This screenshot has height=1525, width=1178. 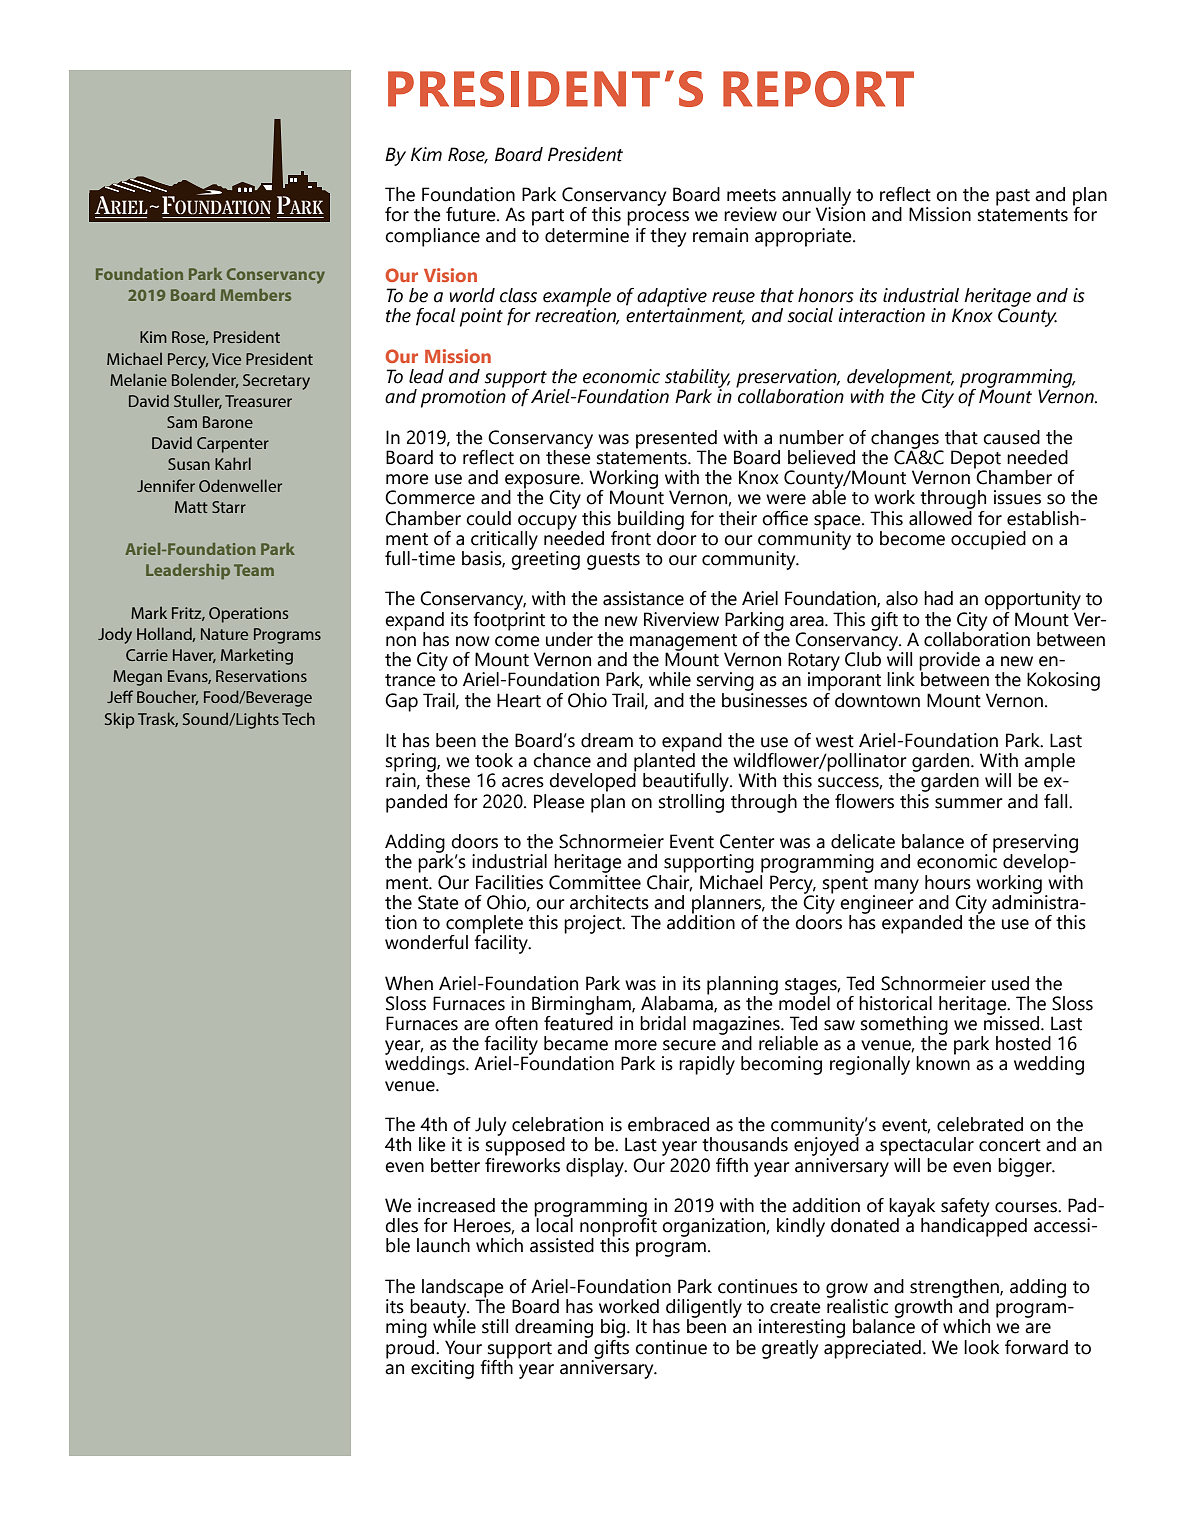 I want to click on became, so click(x=576, y=1043).
